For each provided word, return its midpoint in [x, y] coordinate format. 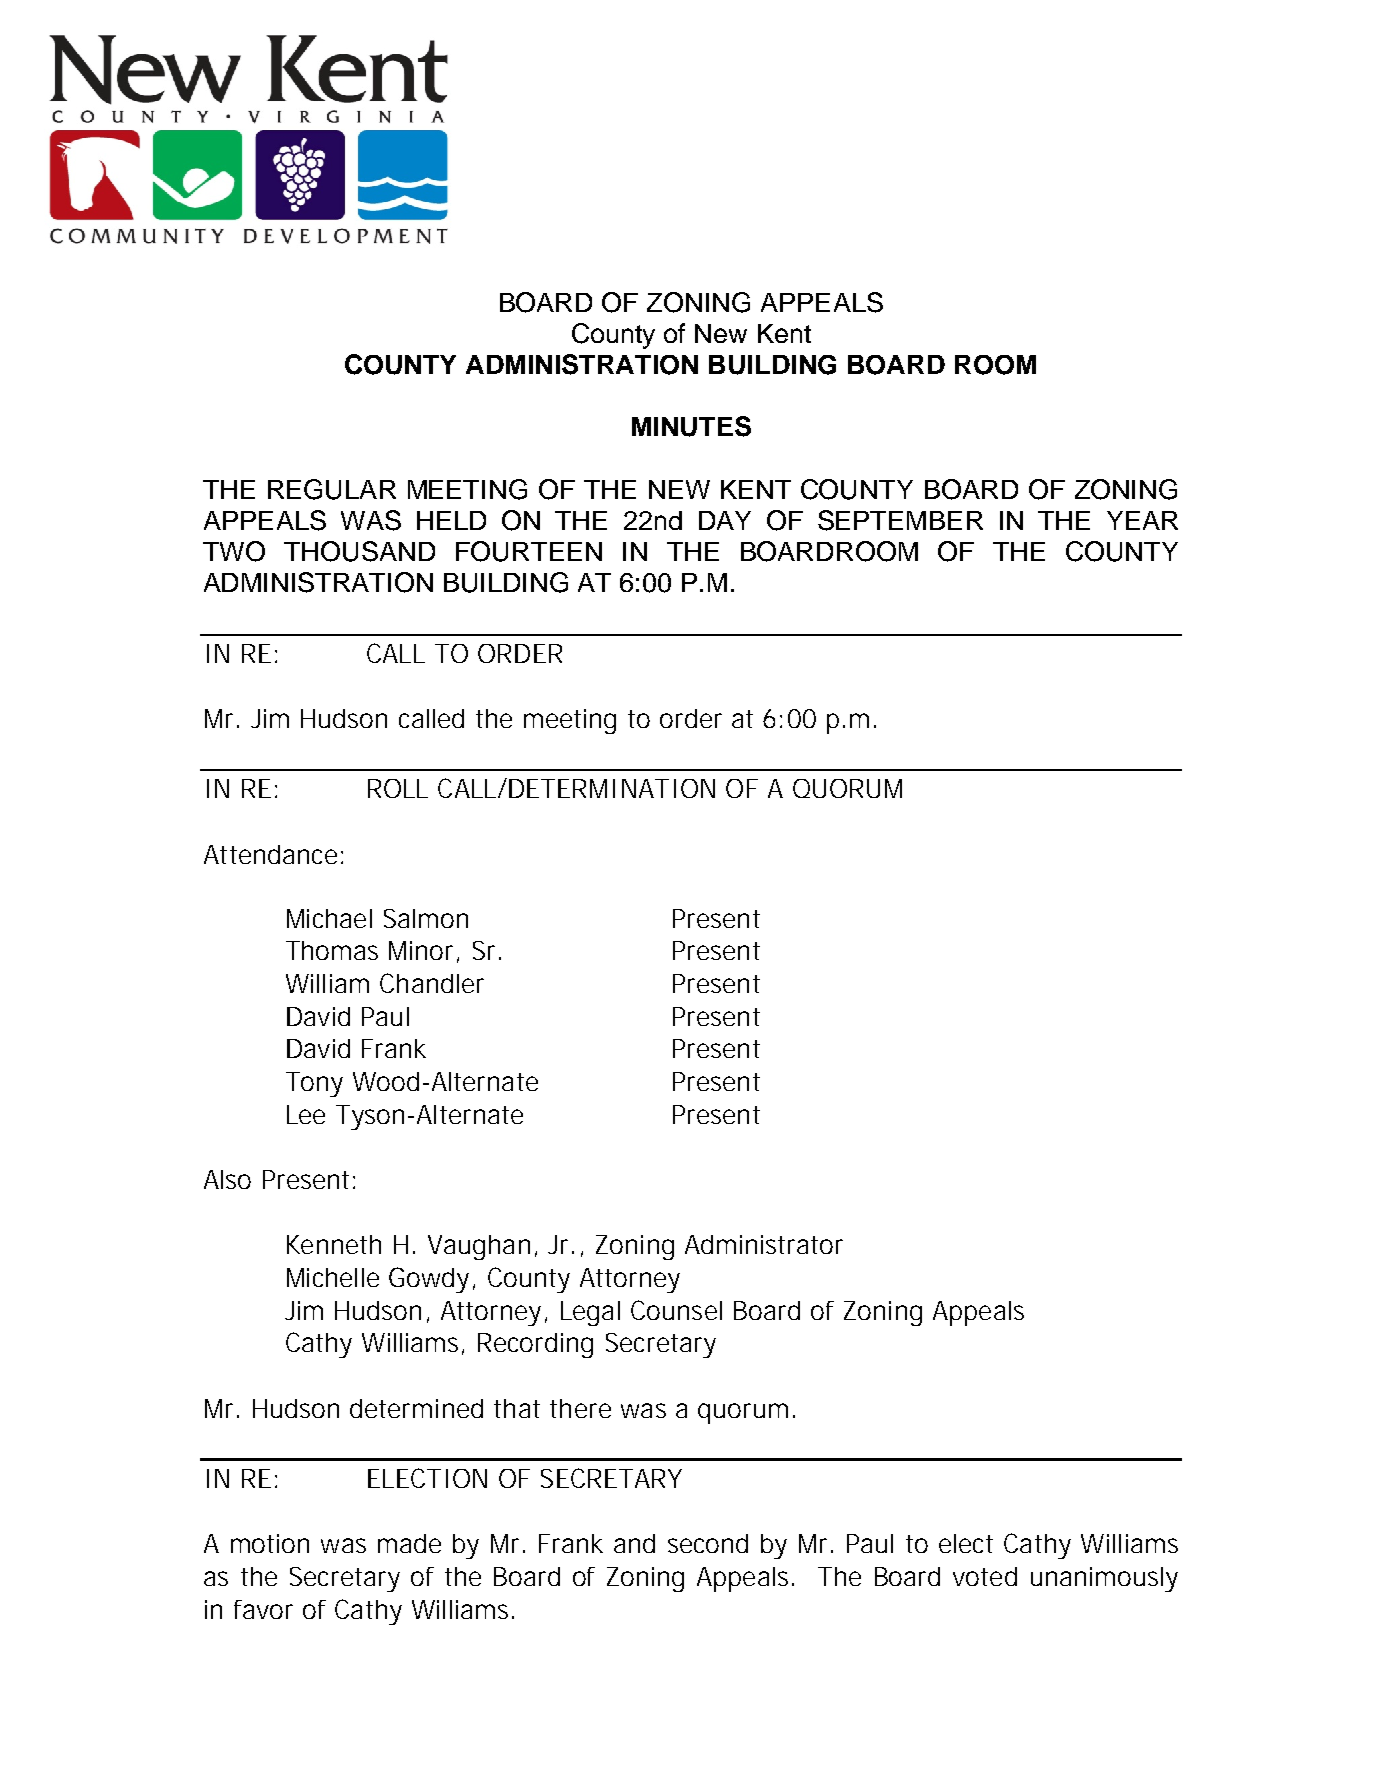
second [708, 1543]
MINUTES [691, 426]
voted [985, 1576]
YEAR [1142, 520]
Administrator [764, 1244]
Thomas [332, 950]
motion [270, 1543]
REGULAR [332, 489]
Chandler [432, 983]
